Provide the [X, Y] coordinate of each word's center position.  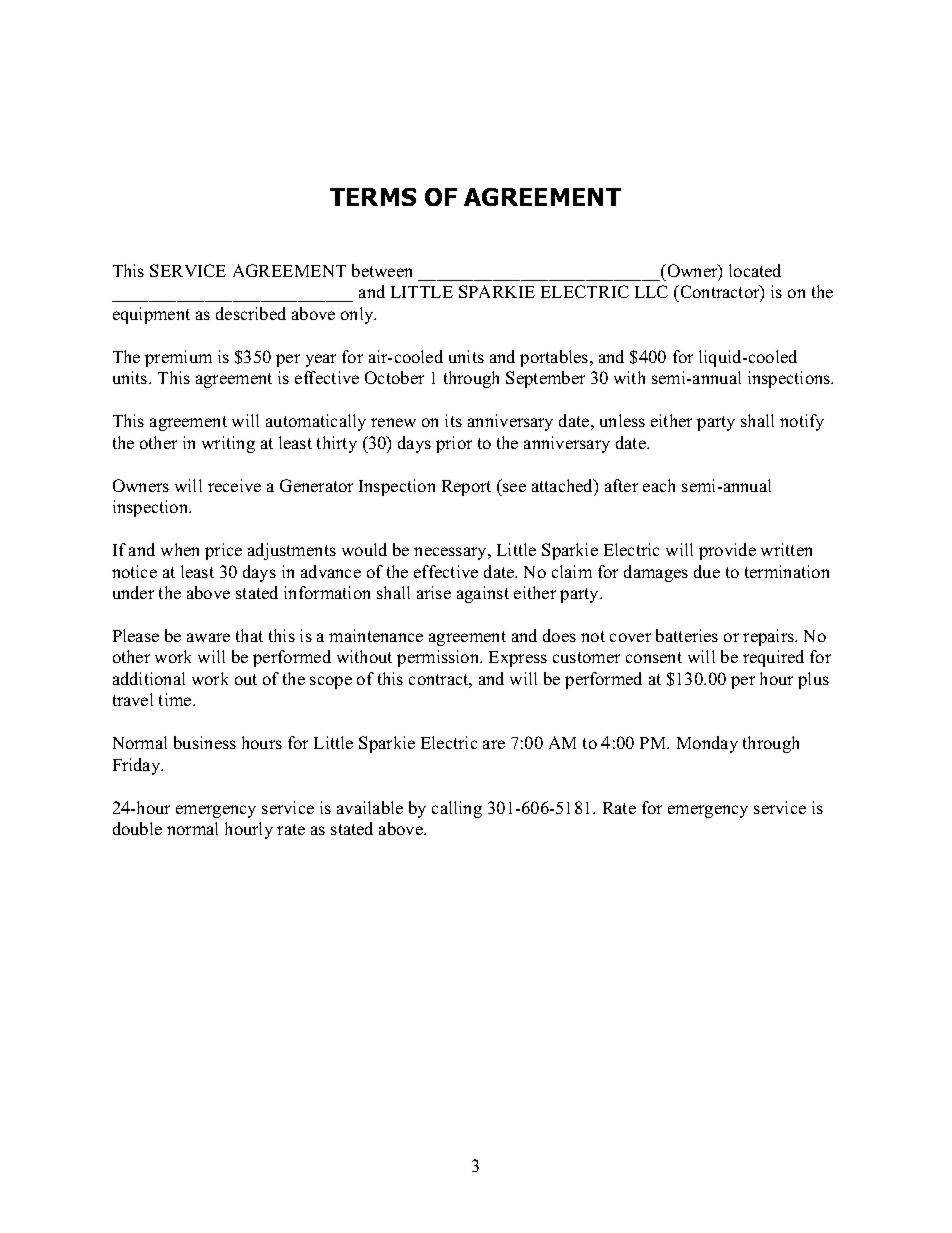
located [755, 270]
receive [234, 485]
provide [727, 551]
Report [466, 488]
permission [439, 658]
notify [802, 422]
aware [208, 637]
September [545, 379]
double [137, 828]
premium [178, 358]
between [382, 270]
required [773, 658]
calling [457, 809]
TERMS [373, 197]
